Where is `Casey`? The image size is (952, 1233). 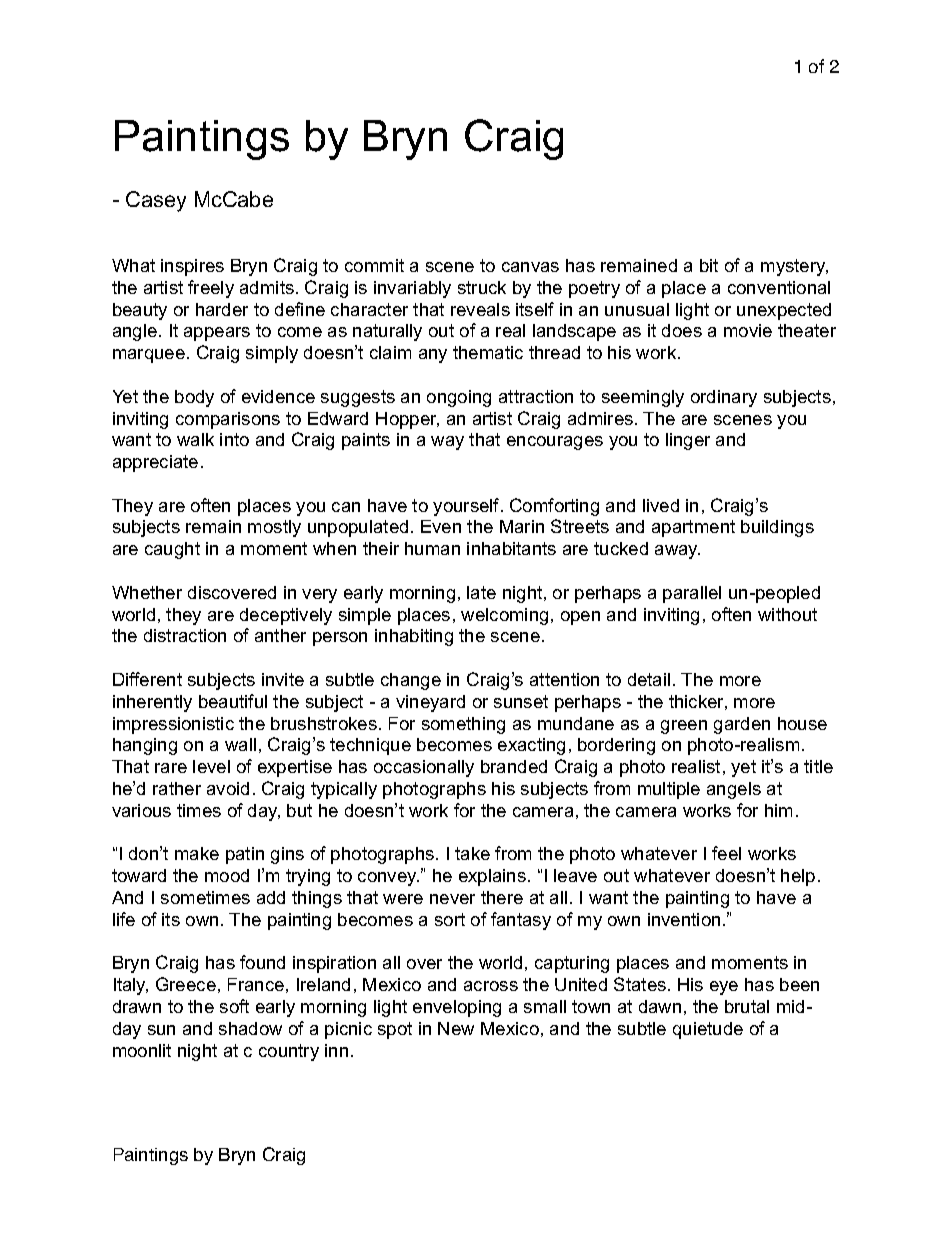
Casey is located at coordinates (156, 201).
